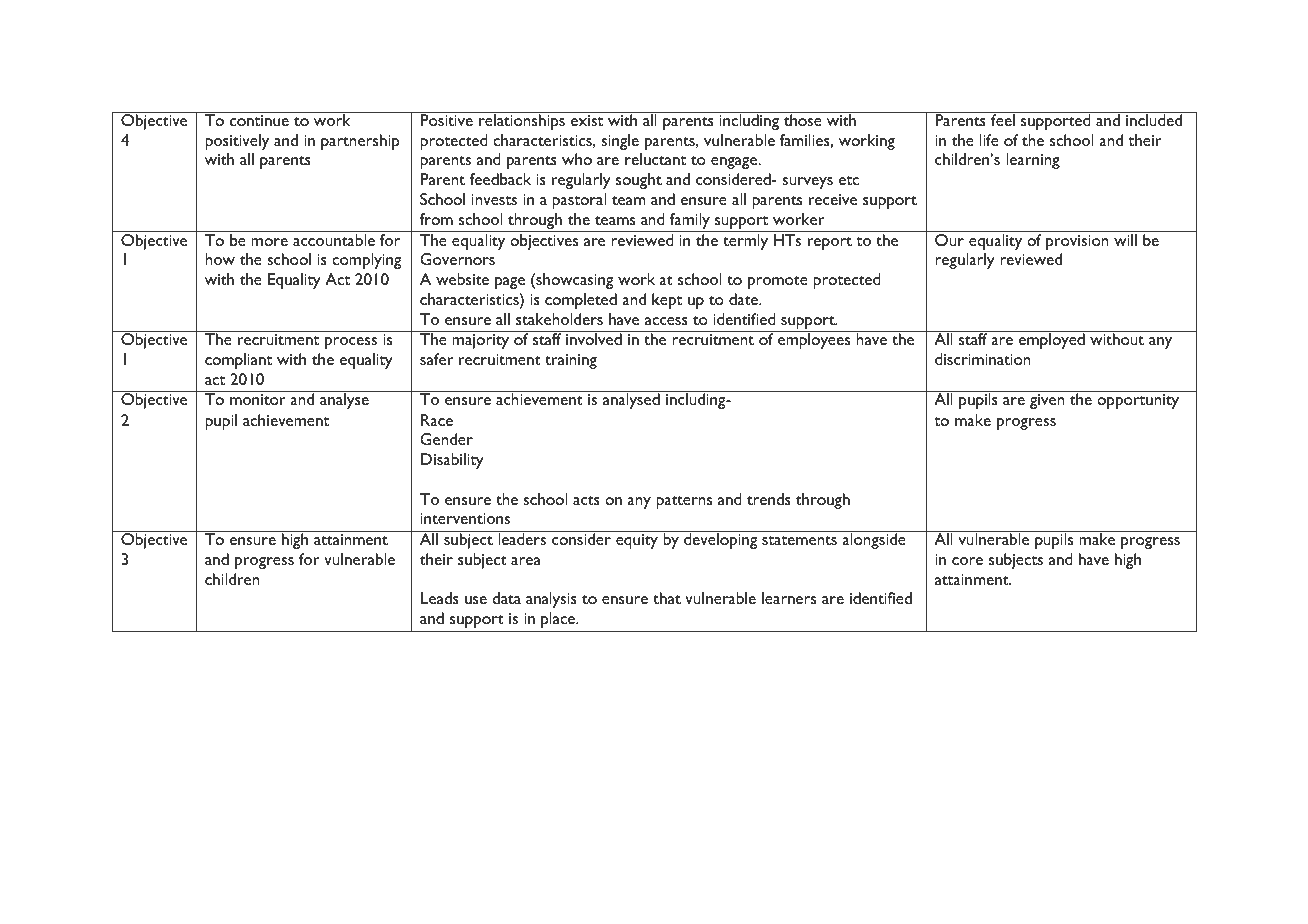  I want to click on complying, so click(366, 261).
